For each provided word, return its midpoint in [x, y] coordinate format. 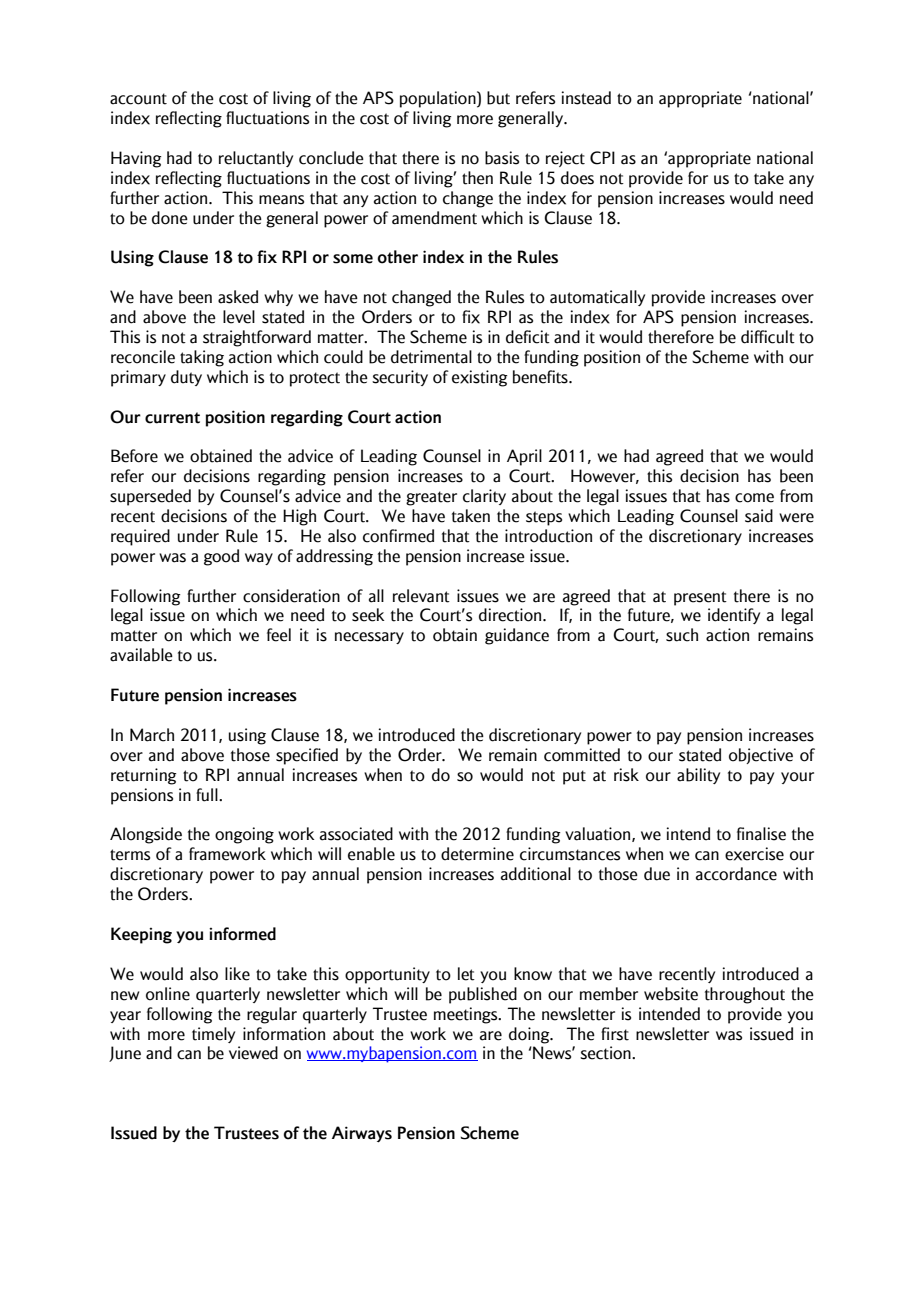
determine [477, 854]
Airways [362, 1134]
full [208, 795]
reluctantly [256, 159]
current [172, 418]
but [498, 98]
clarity [484, 497]
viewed [253, 1053]
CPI [602, 158]
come [754, 498]
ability [698, 776]
